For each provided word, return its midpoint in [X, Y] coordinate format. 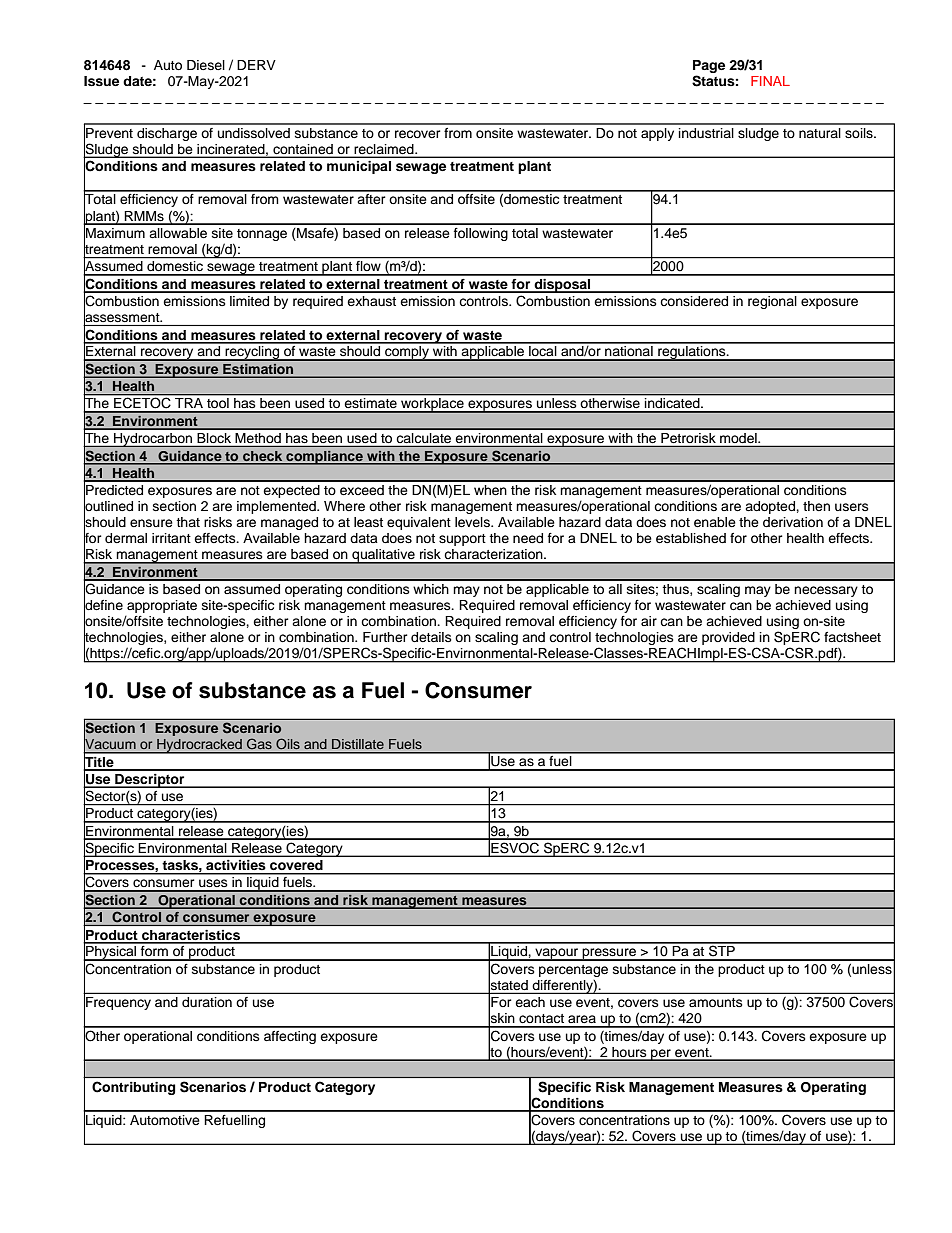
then [816, 506]
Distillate [358, 744]
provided [728, 638]
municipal [359, 167]
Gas [259, 744]
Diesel [206, 65]
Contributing [133, 1088]
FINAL [770, 81]
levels [473, 522]
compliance [324, 458]
